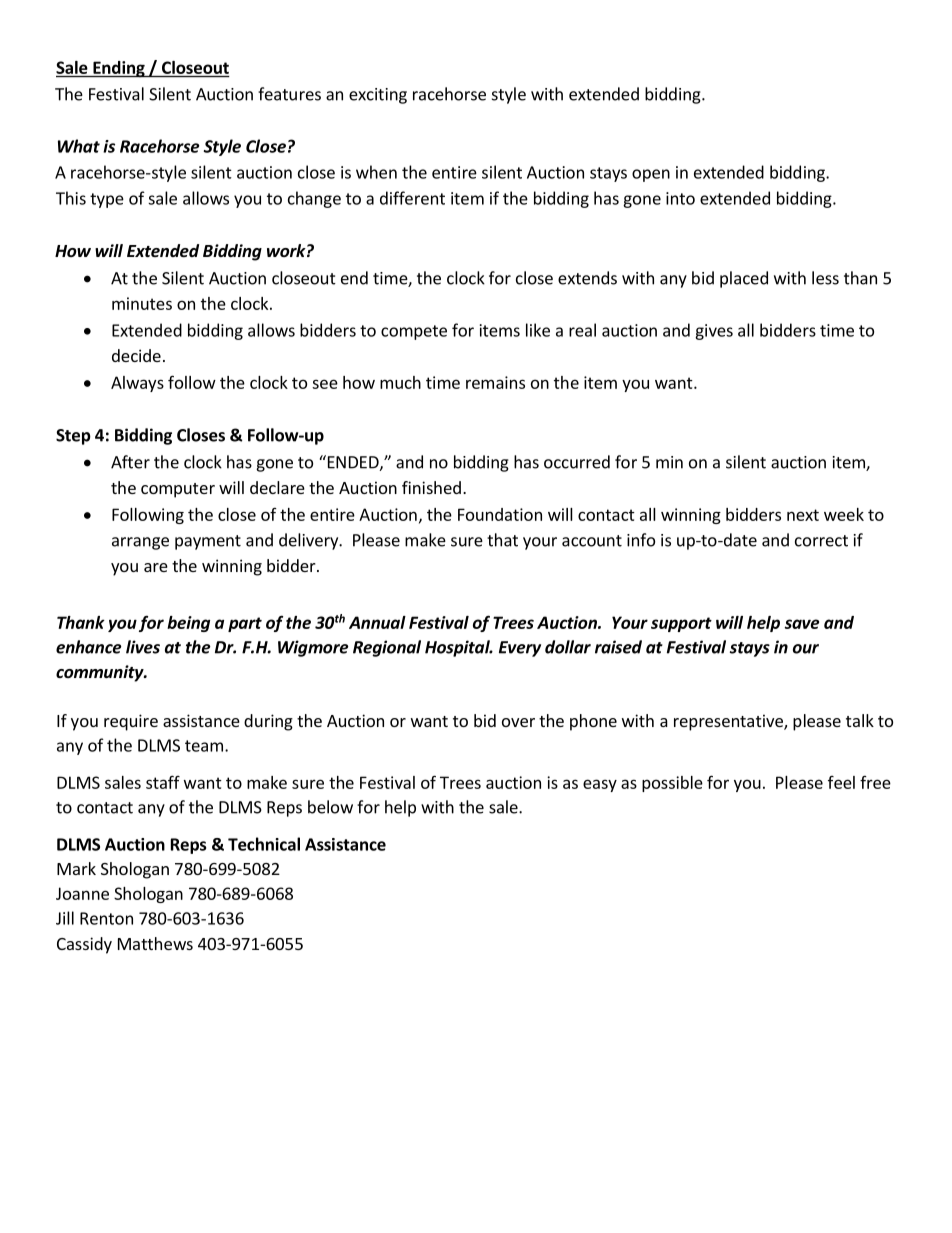  I want to click on Matthews, so click(155, 943).
